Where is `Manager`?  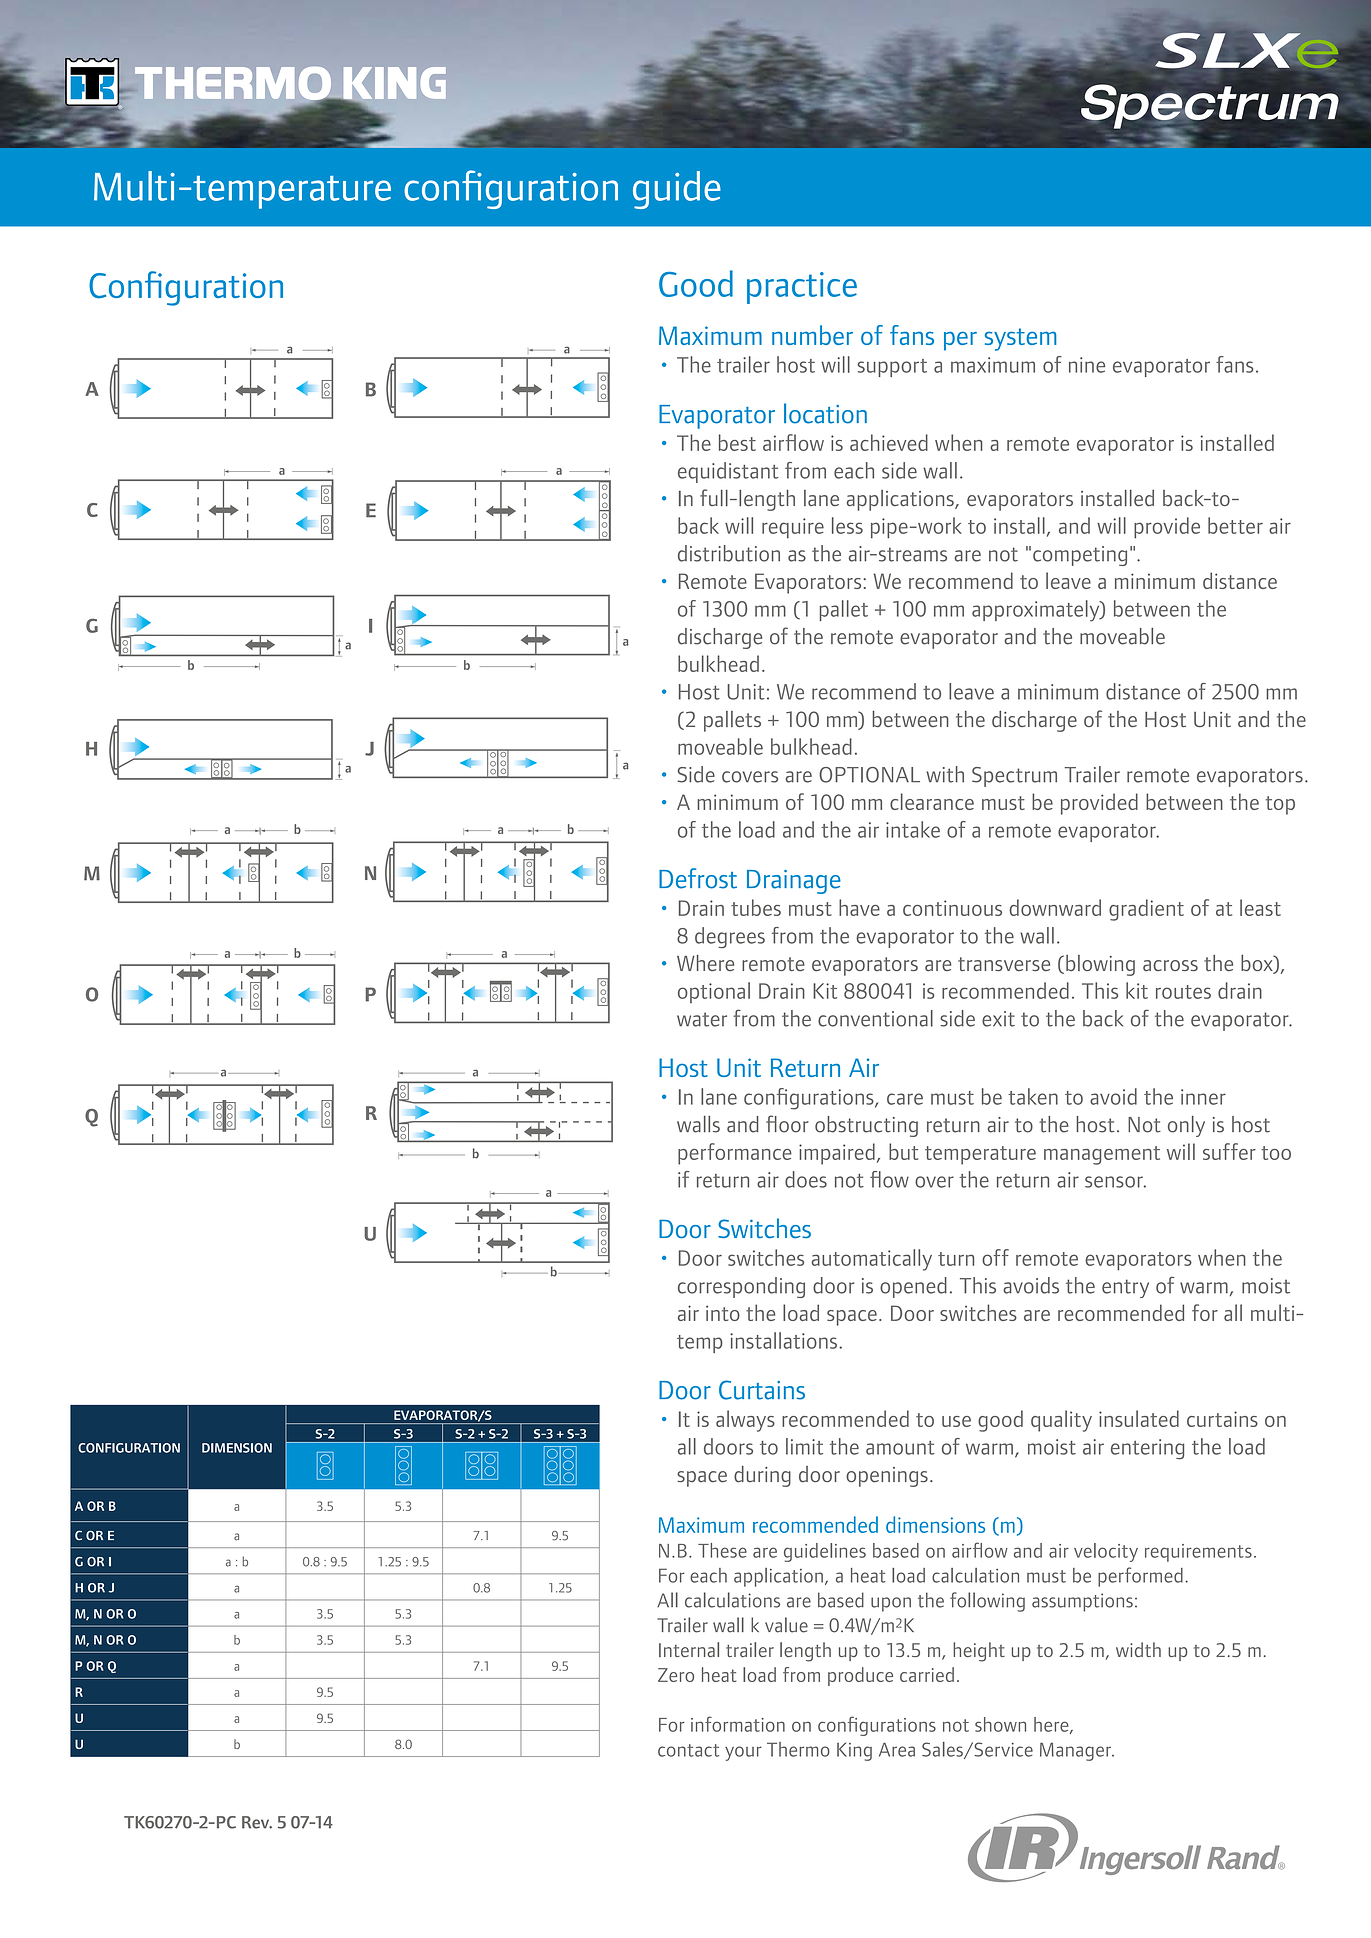
Manager is located at coordinates (1077, 1751).
